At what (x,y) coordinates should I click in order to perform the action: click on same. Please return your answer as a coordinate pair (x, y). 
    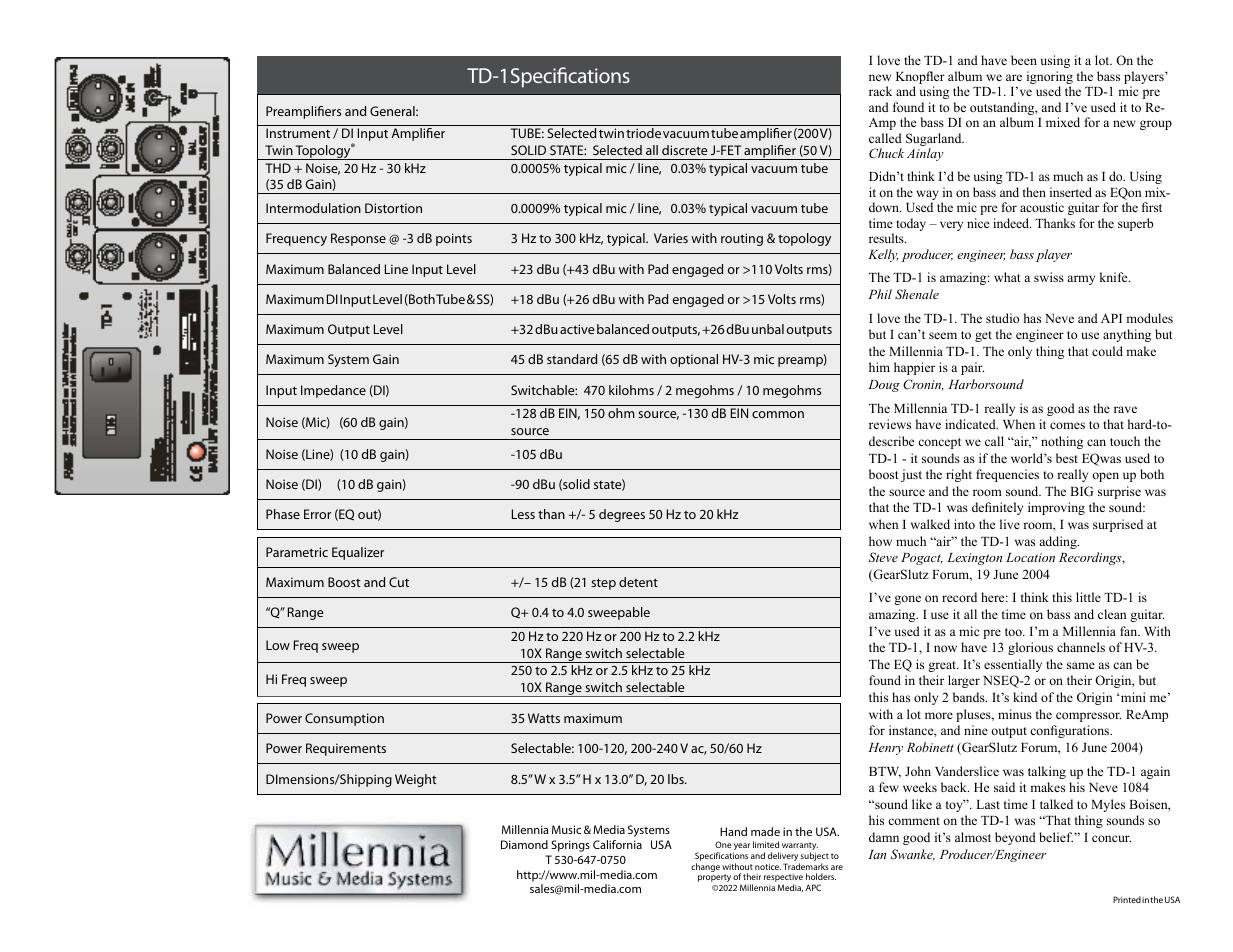
    Looking at the image, I should click on (1081, 665).
